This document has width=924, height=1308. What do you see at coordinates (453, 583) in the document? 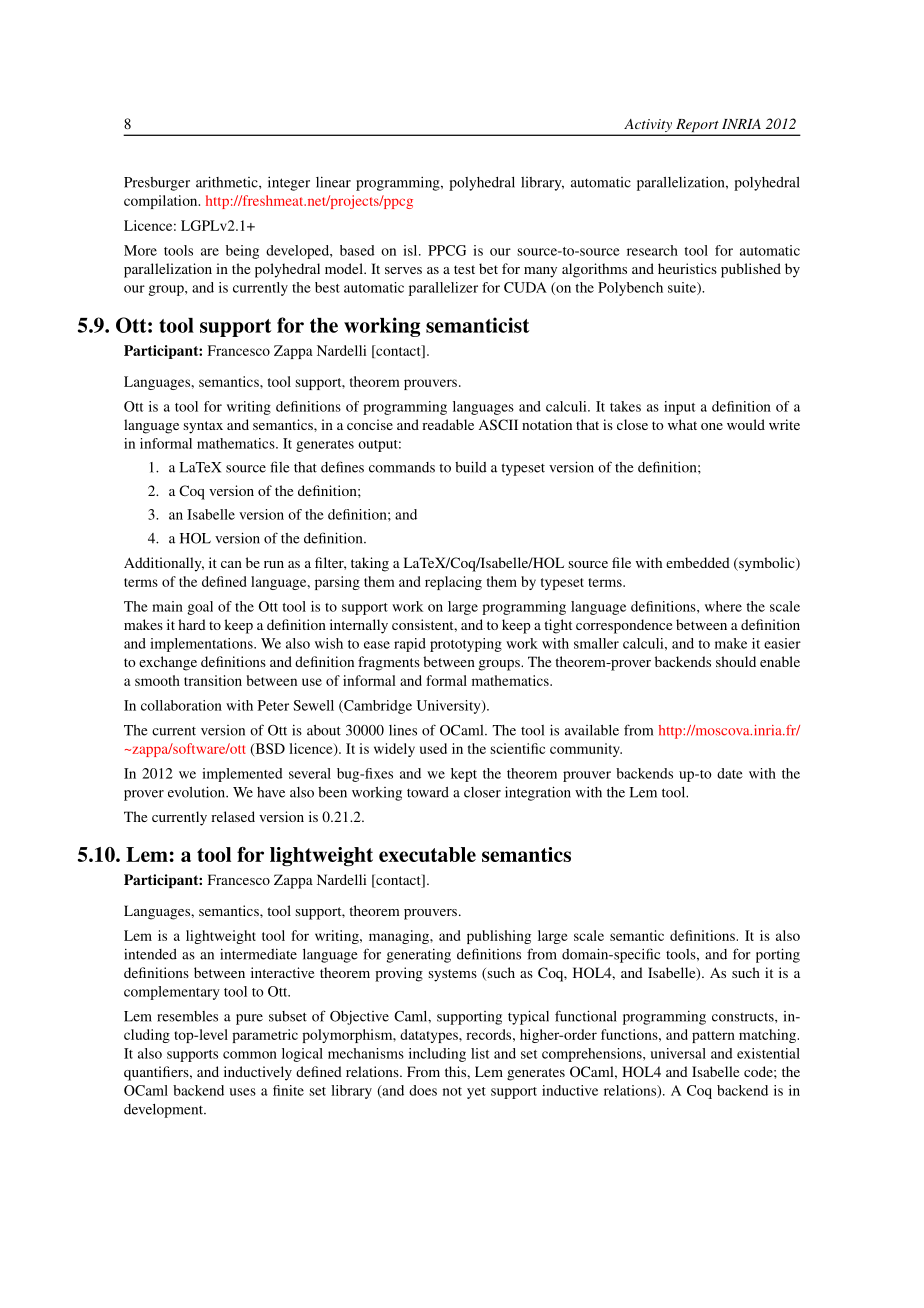
I see `replacing` at bounding box center [453, 583].
